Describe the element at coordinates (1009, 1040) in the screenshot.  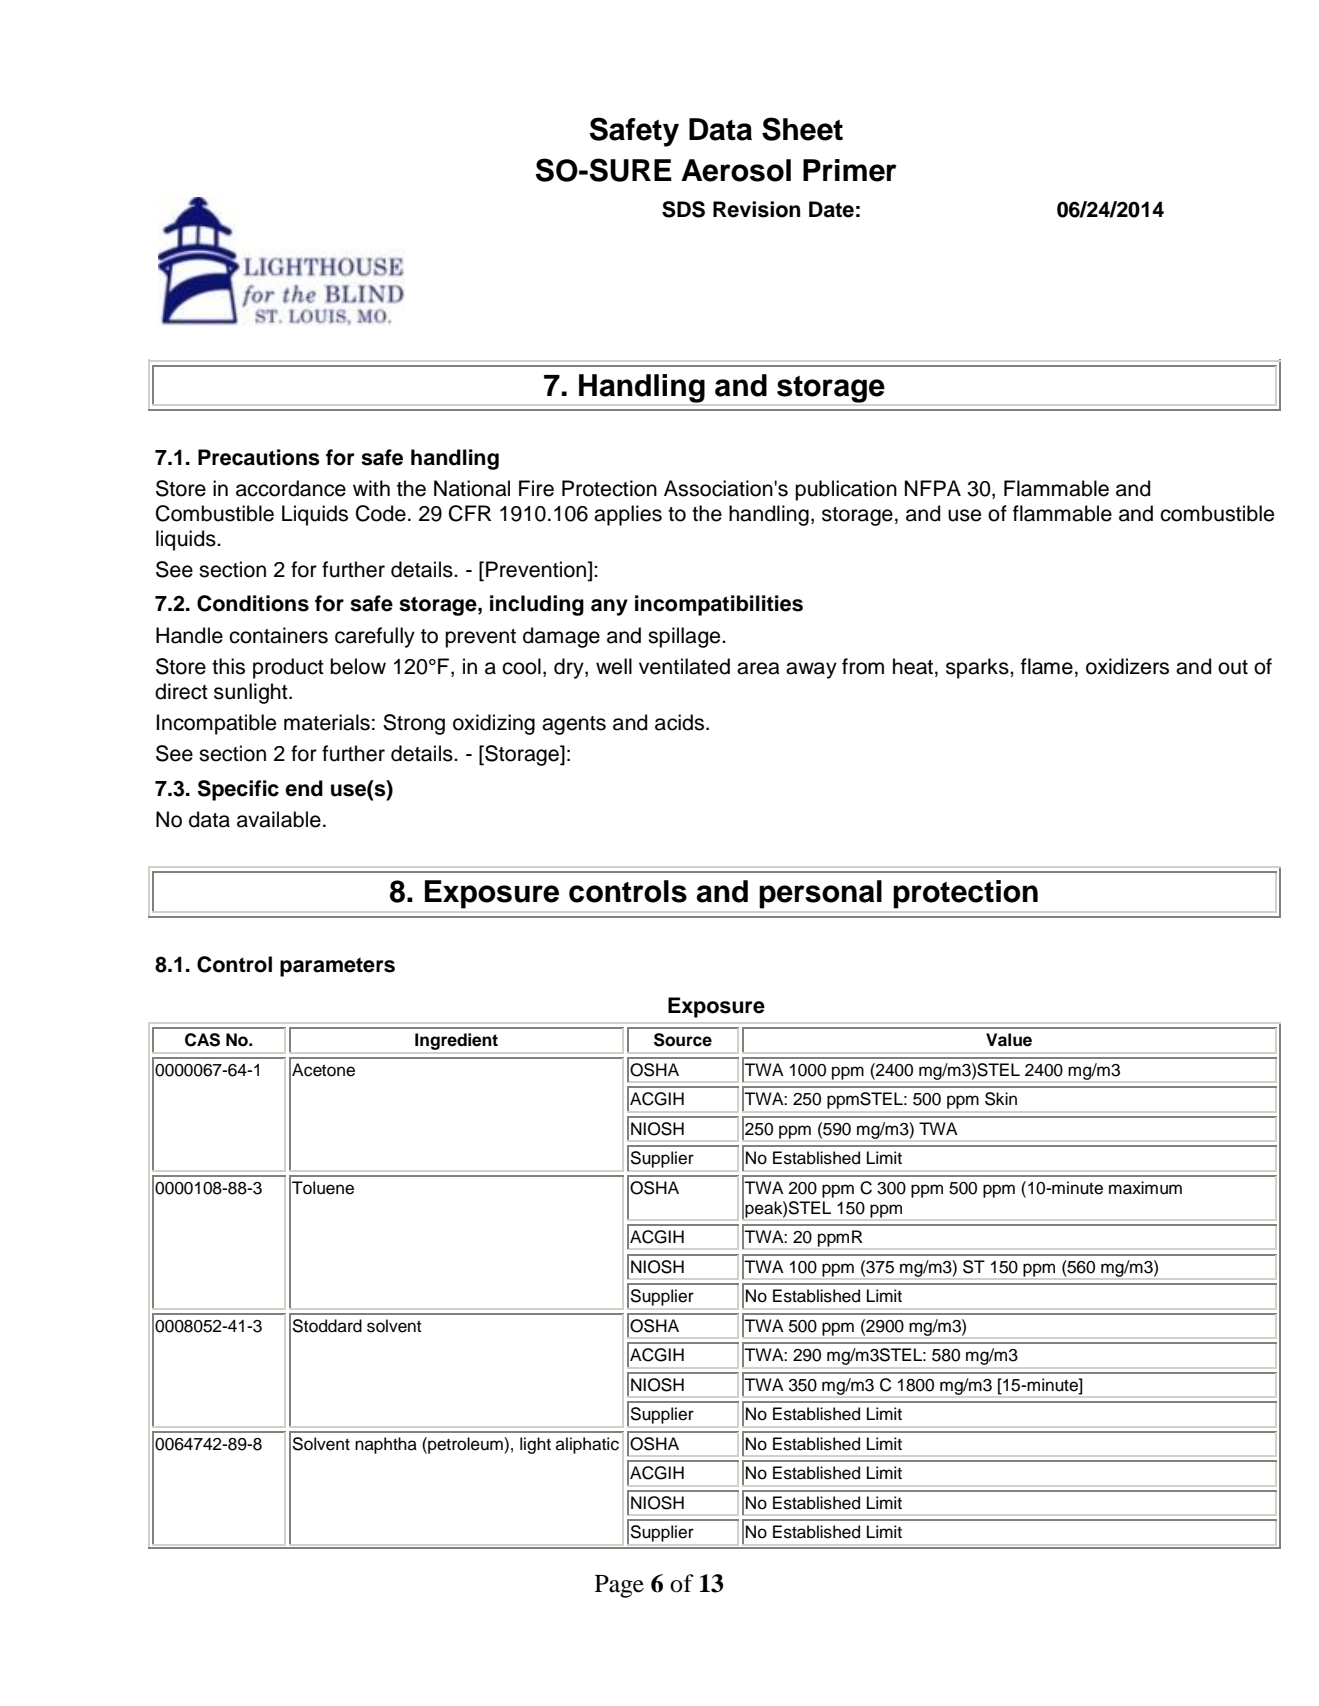
I see `Value` at that location.
